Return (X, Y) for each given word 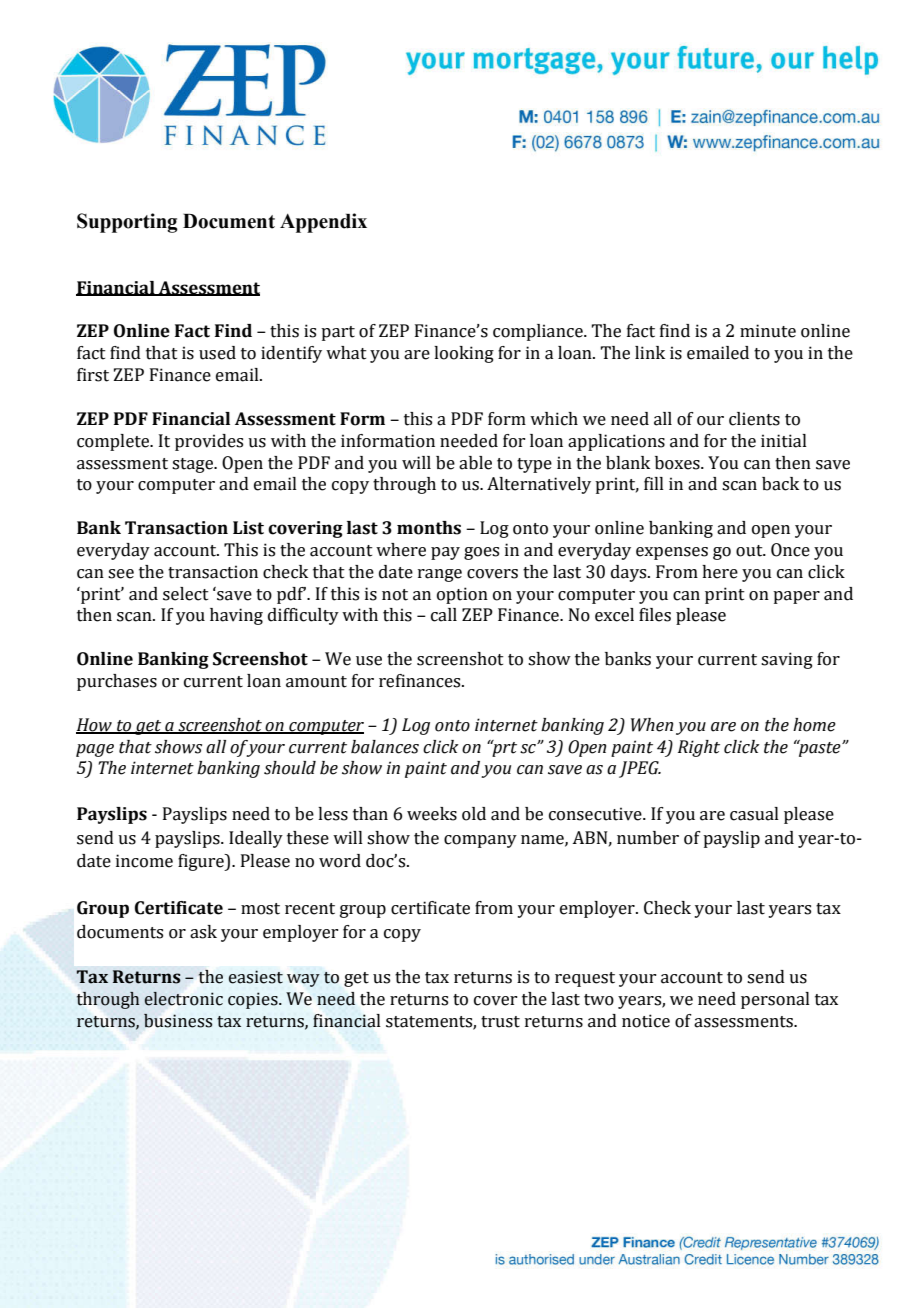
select (186, 594)
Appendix (323, 223)
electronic (183, 999)
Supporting (127, 223)
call (444, 615)
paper (796, 597)
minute (768, 331)
